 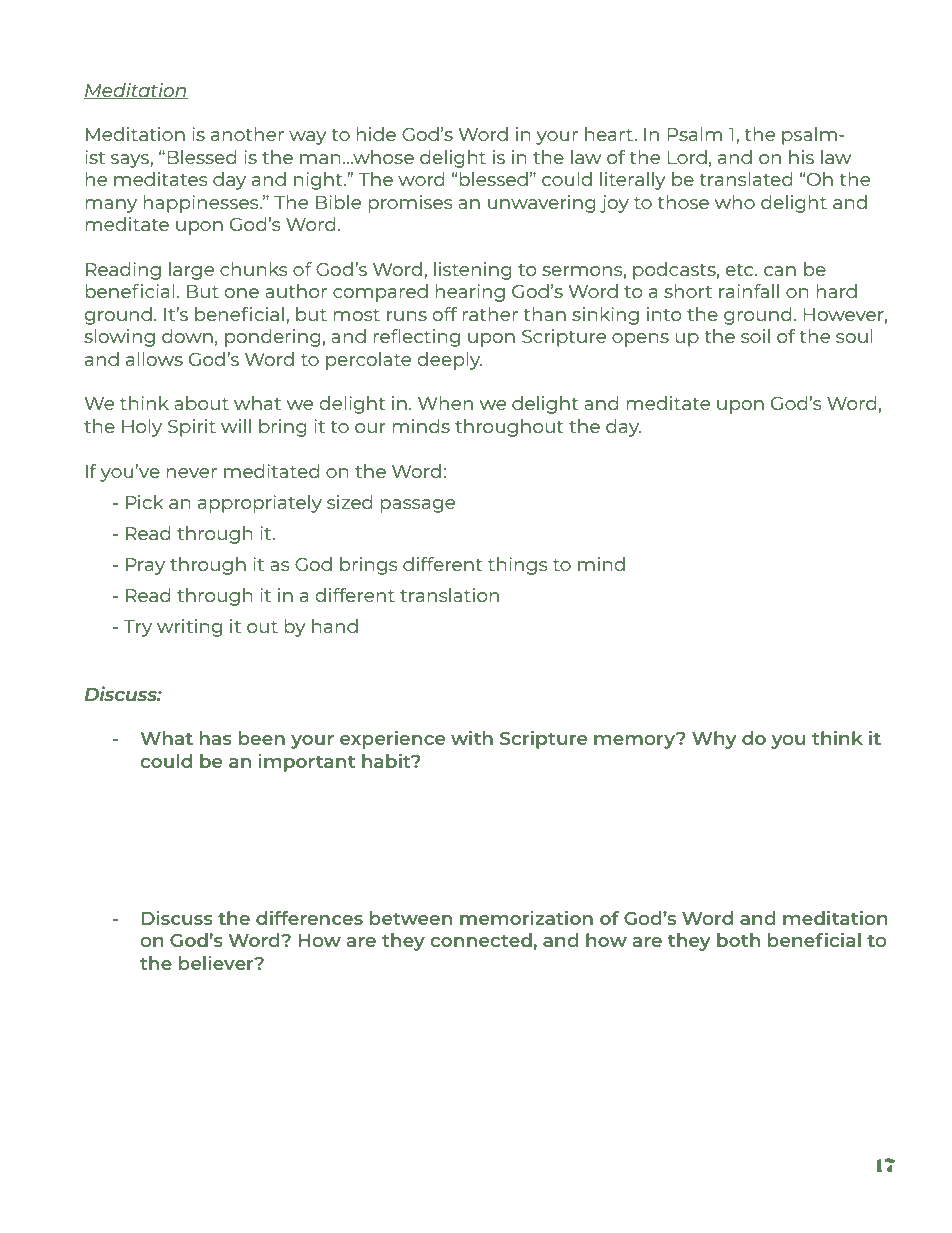 I want to click on both, so click(x=738, y=940).
